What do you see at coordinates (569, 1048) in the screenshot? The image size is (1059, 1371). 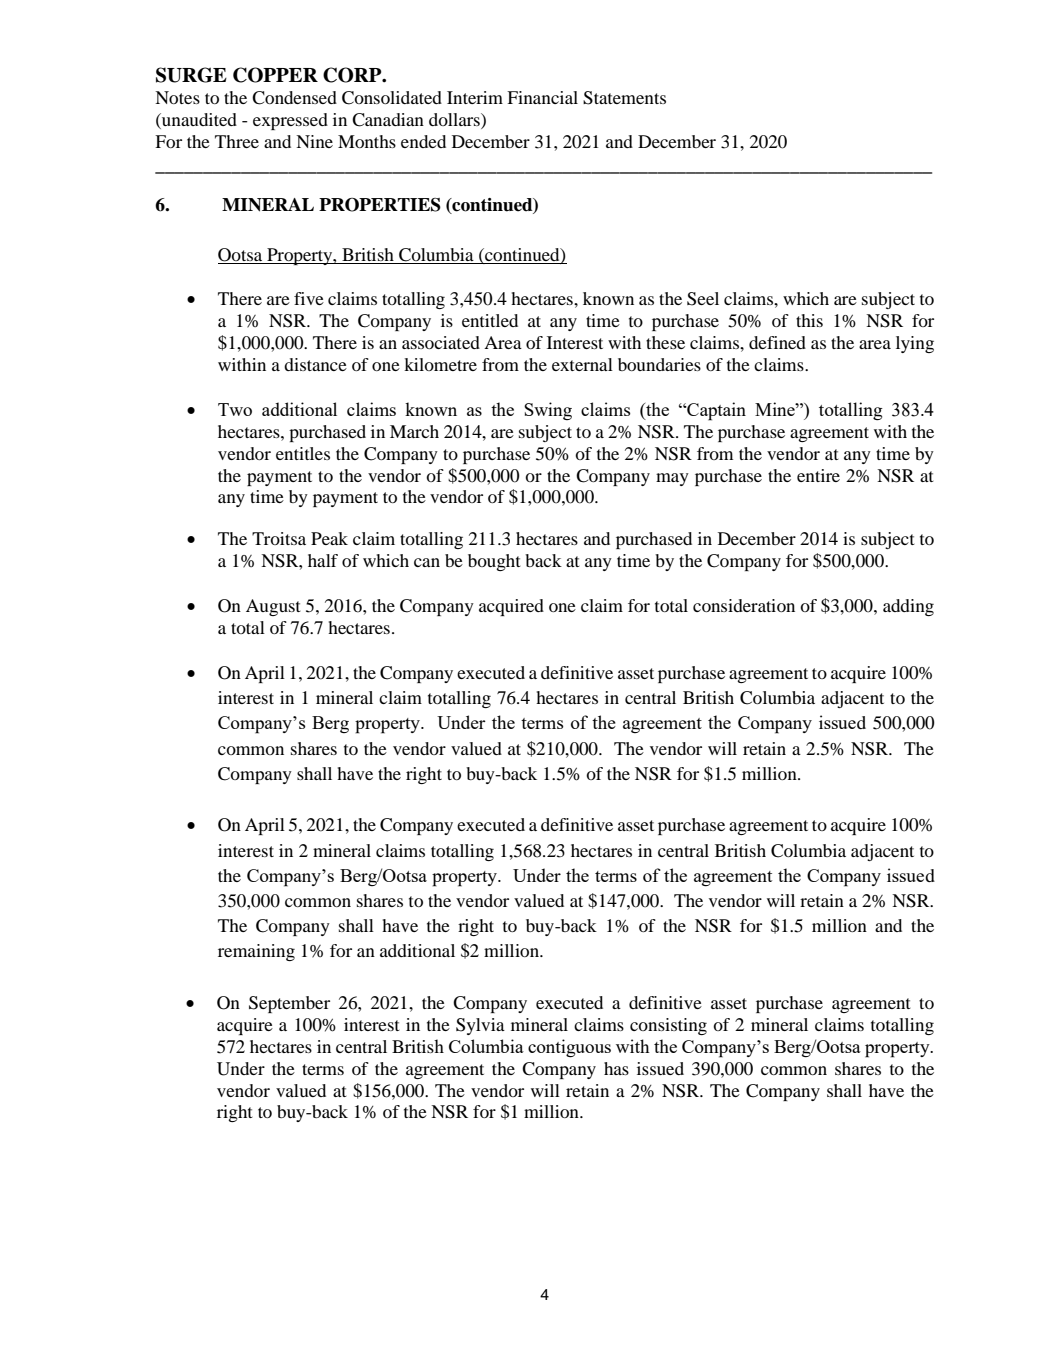 I see `contiguous` at bounding box center [569, 1048].
